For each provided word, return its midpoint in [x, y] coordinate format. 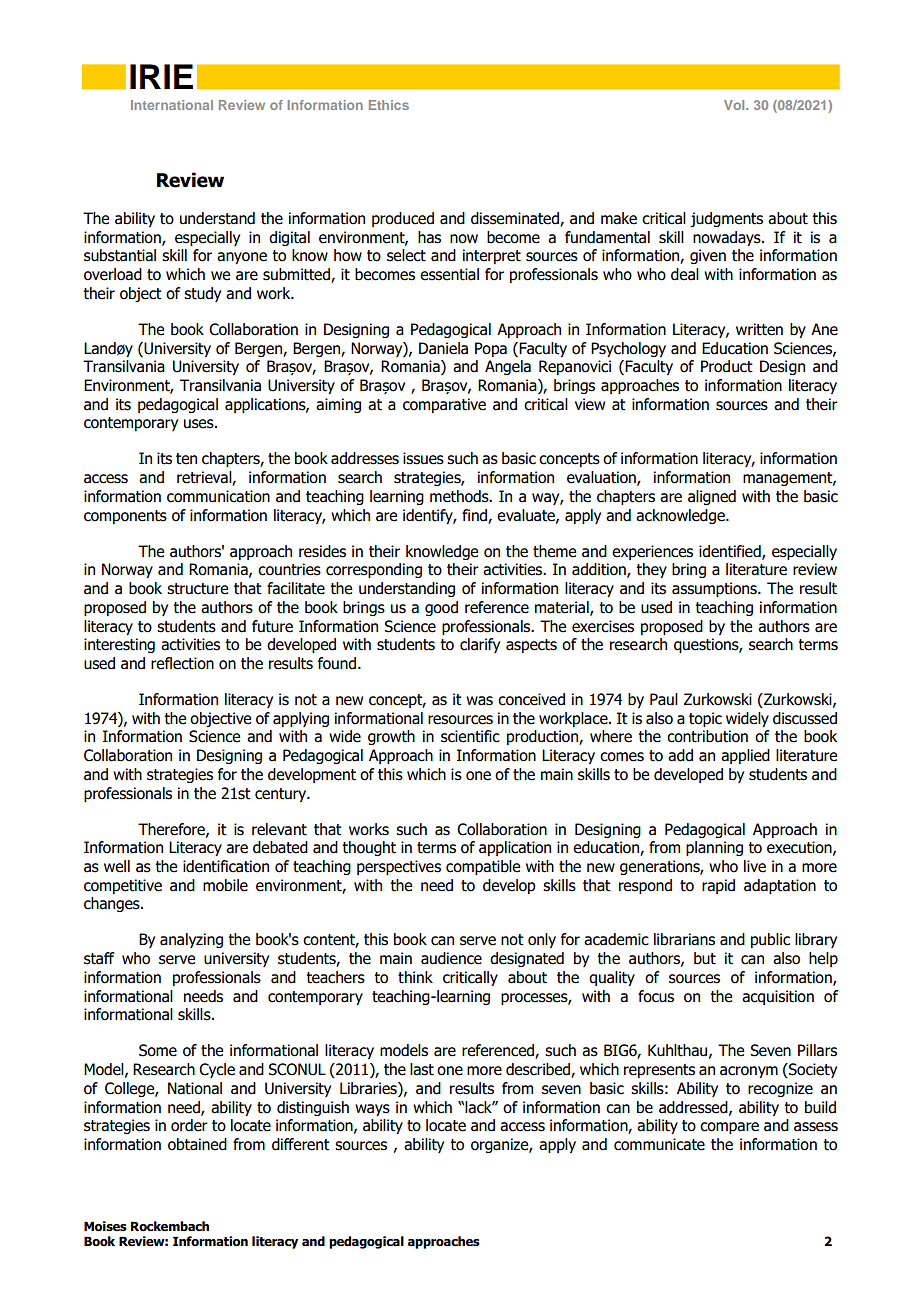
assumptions [715, 589]
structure [197, 589]
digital [289, 238]
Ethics [389, 105]
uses [200, 424]
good [441, 608]
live [755, 866]
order [189, 1125]
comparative [444, 405]
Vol [735, 105]
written [759, 329]
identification [226, 866]
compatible [483, 867]
